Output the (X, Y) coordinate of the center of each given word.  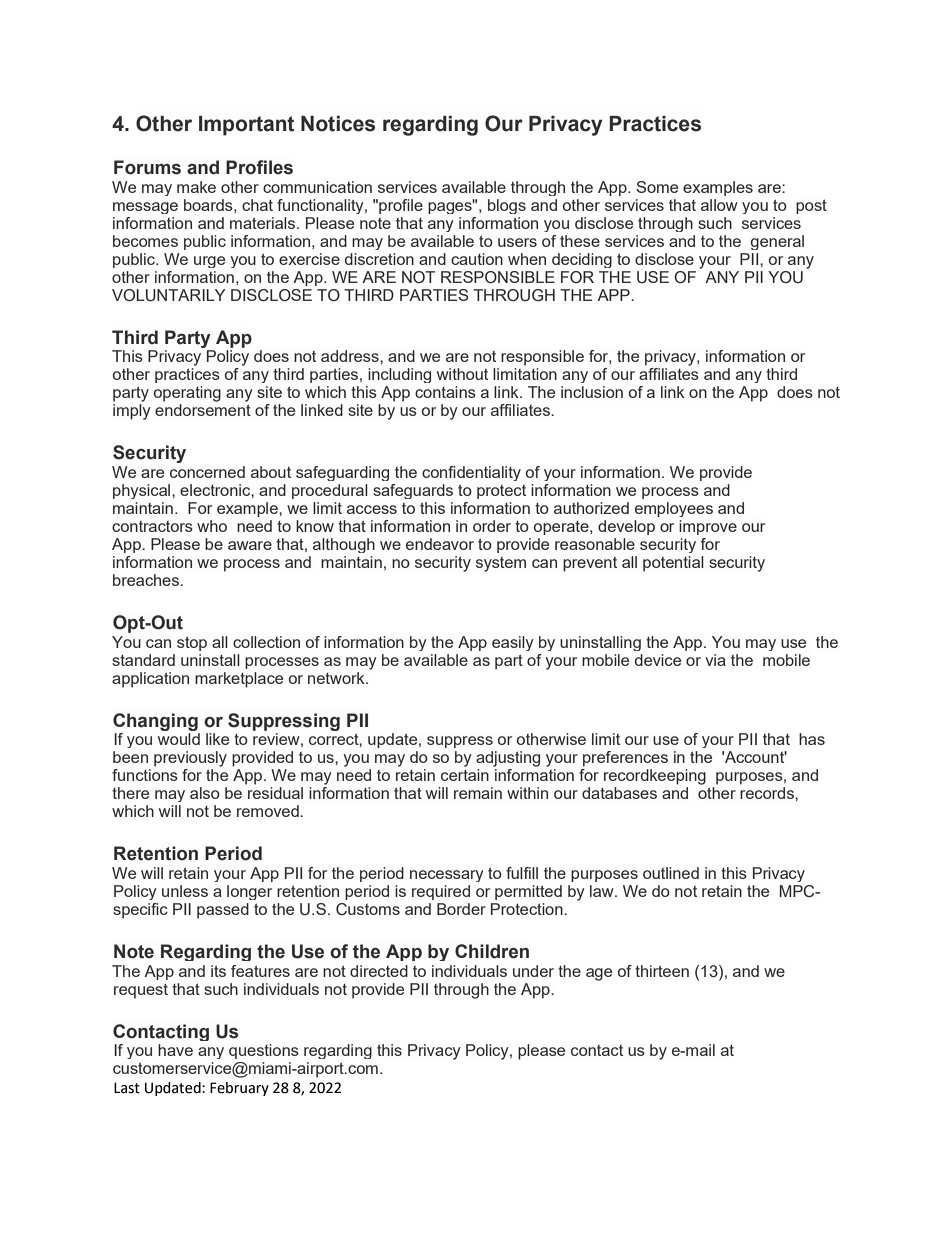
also (205, 793)
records (768, 793)
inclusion (592, 392)
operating (187, 394)
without (462, 374)
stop (192, 643)
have (175, 1050)
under (533, 971)
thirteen (662, 971)
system (501, 564)
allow (719, 205)
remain (478, 793)
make (196, 187)
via (715, 660)
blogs (507, 206)
